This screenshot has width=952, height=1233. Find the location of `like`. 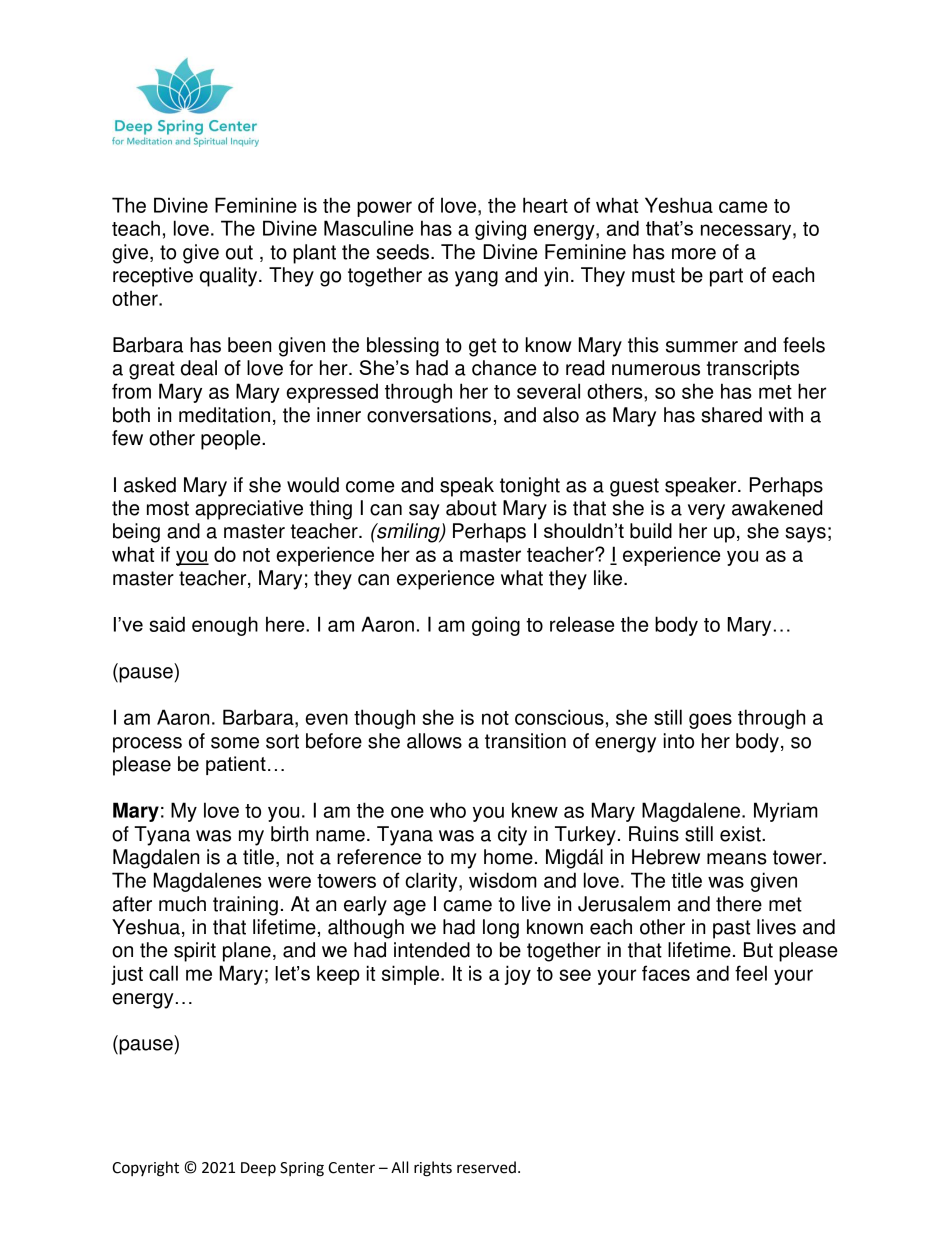

like is located at coordinates (609, 578).
